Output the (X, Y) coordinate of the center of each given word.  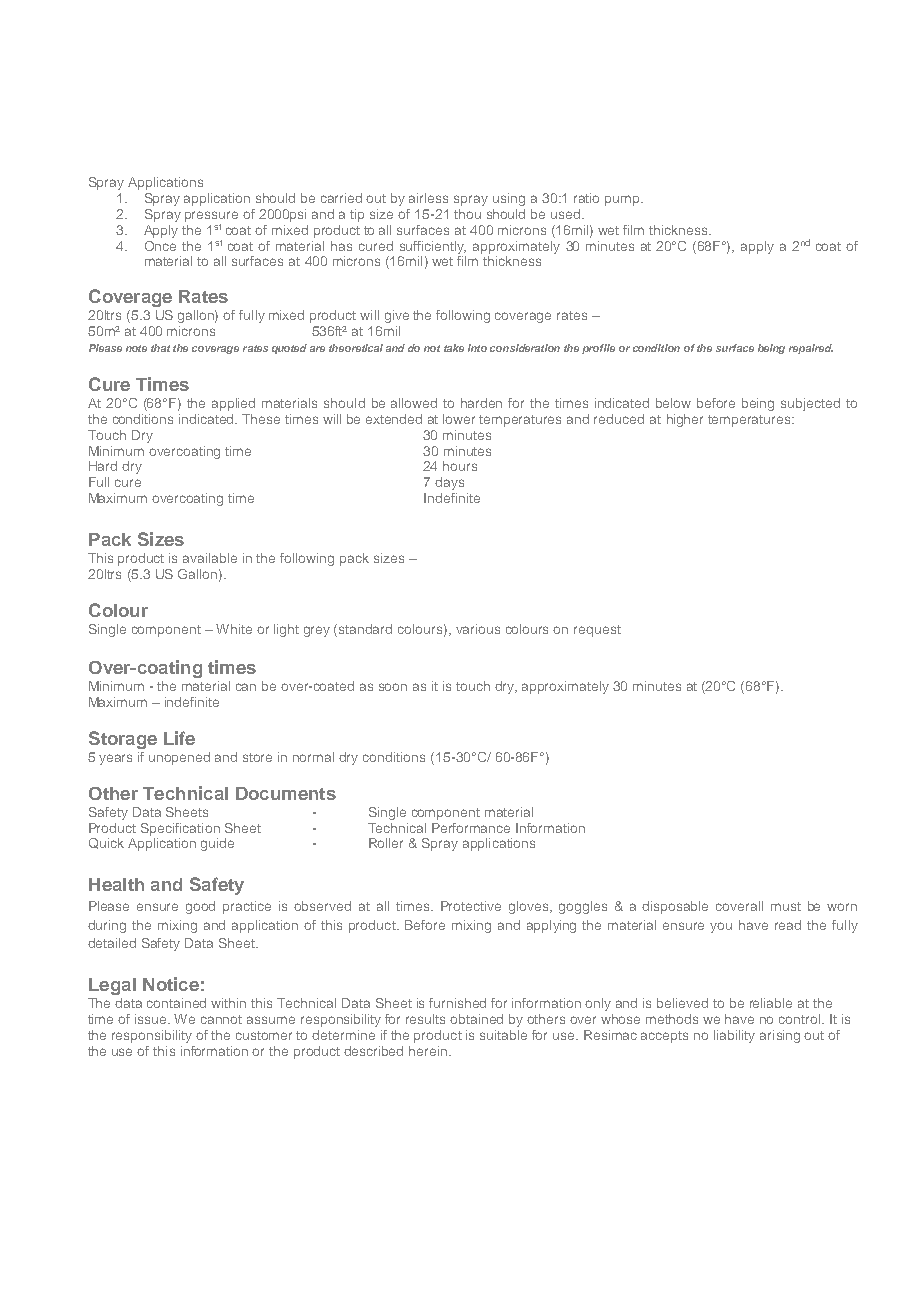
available (210, 558)
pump (623, 200)
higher (685, 420)
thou (467, 214)
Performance (471, 828)
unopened (179, 758)
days (449, 483)
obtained (476, 1019)
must (786, 906)
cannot (221, 1019)
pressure (211, 216)
